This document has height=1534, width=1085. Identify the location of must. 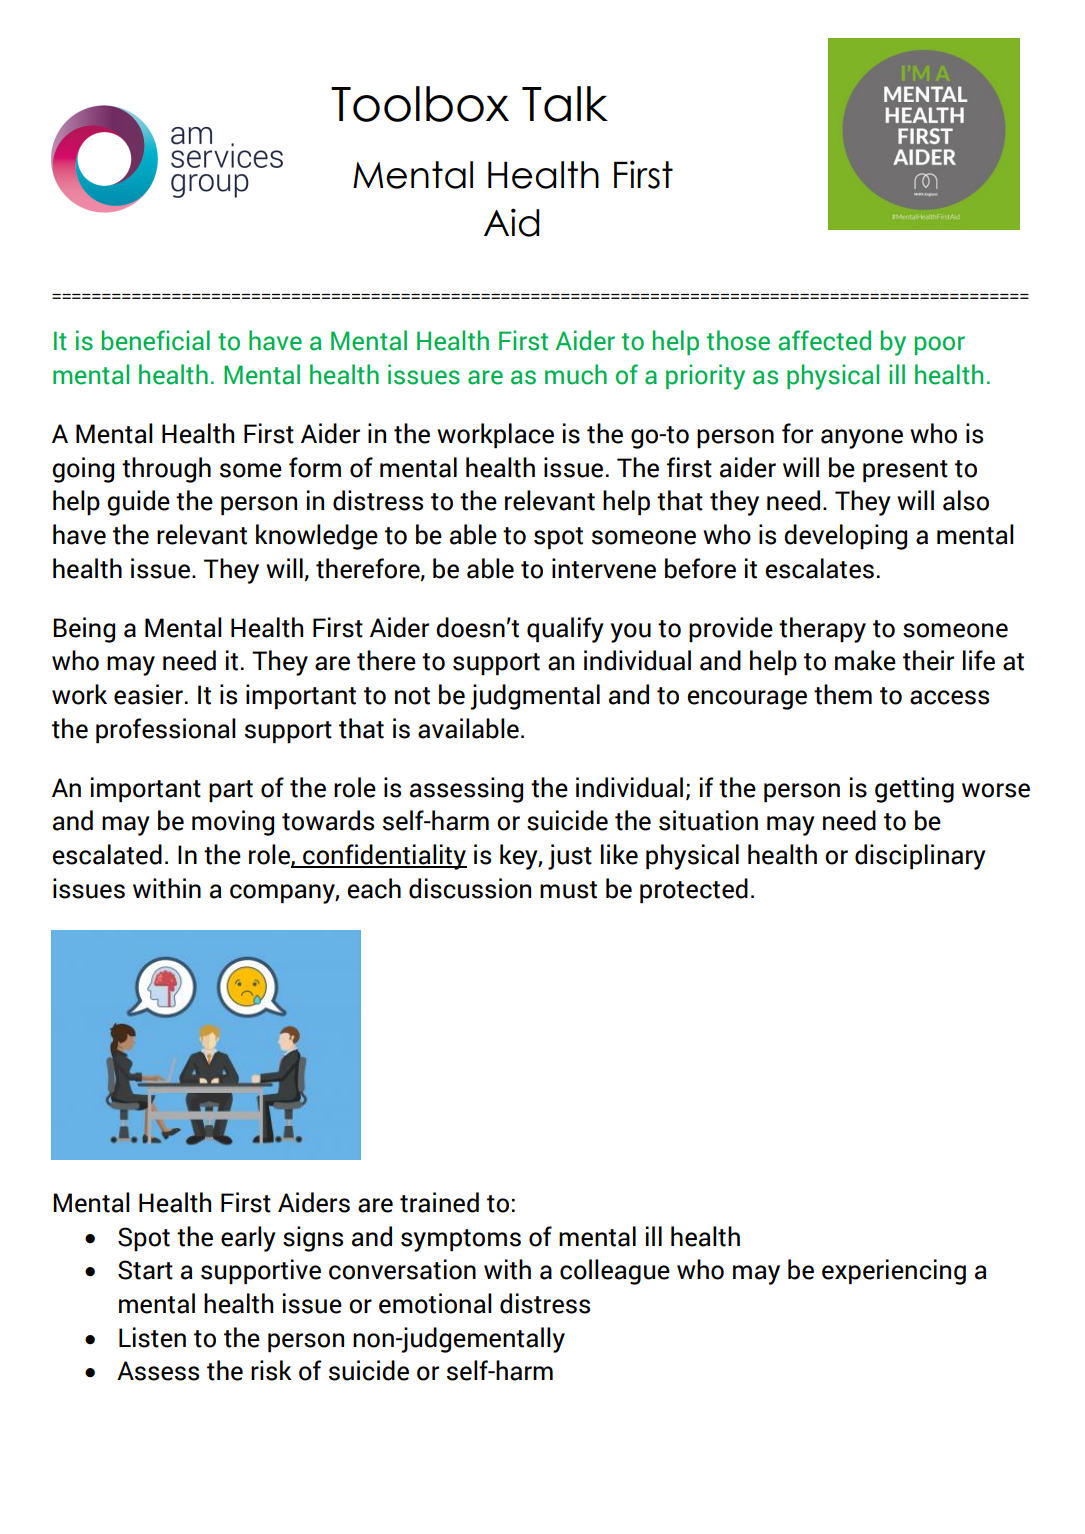
(568, 890).
